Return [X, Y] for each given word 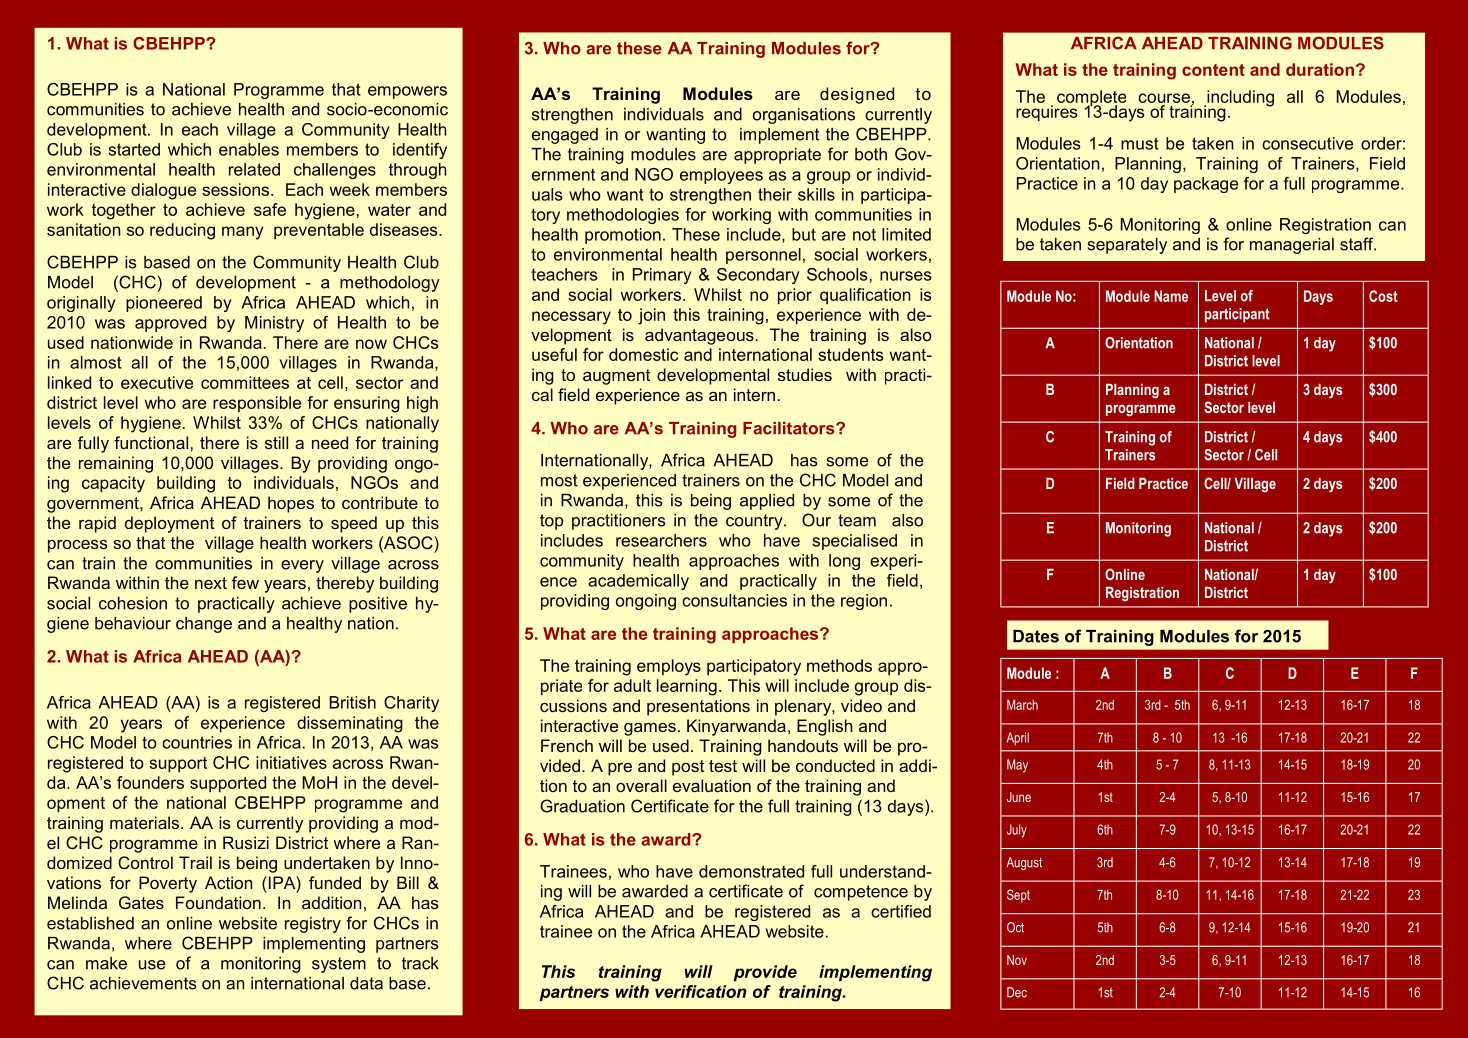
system [339, 965]
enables [249, 149]
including [1239, 99]
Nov [1017, 960]
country [755, 522]
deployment [169, 524]
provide [765, 973]
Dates [1036, 636]
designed [857, 95]
